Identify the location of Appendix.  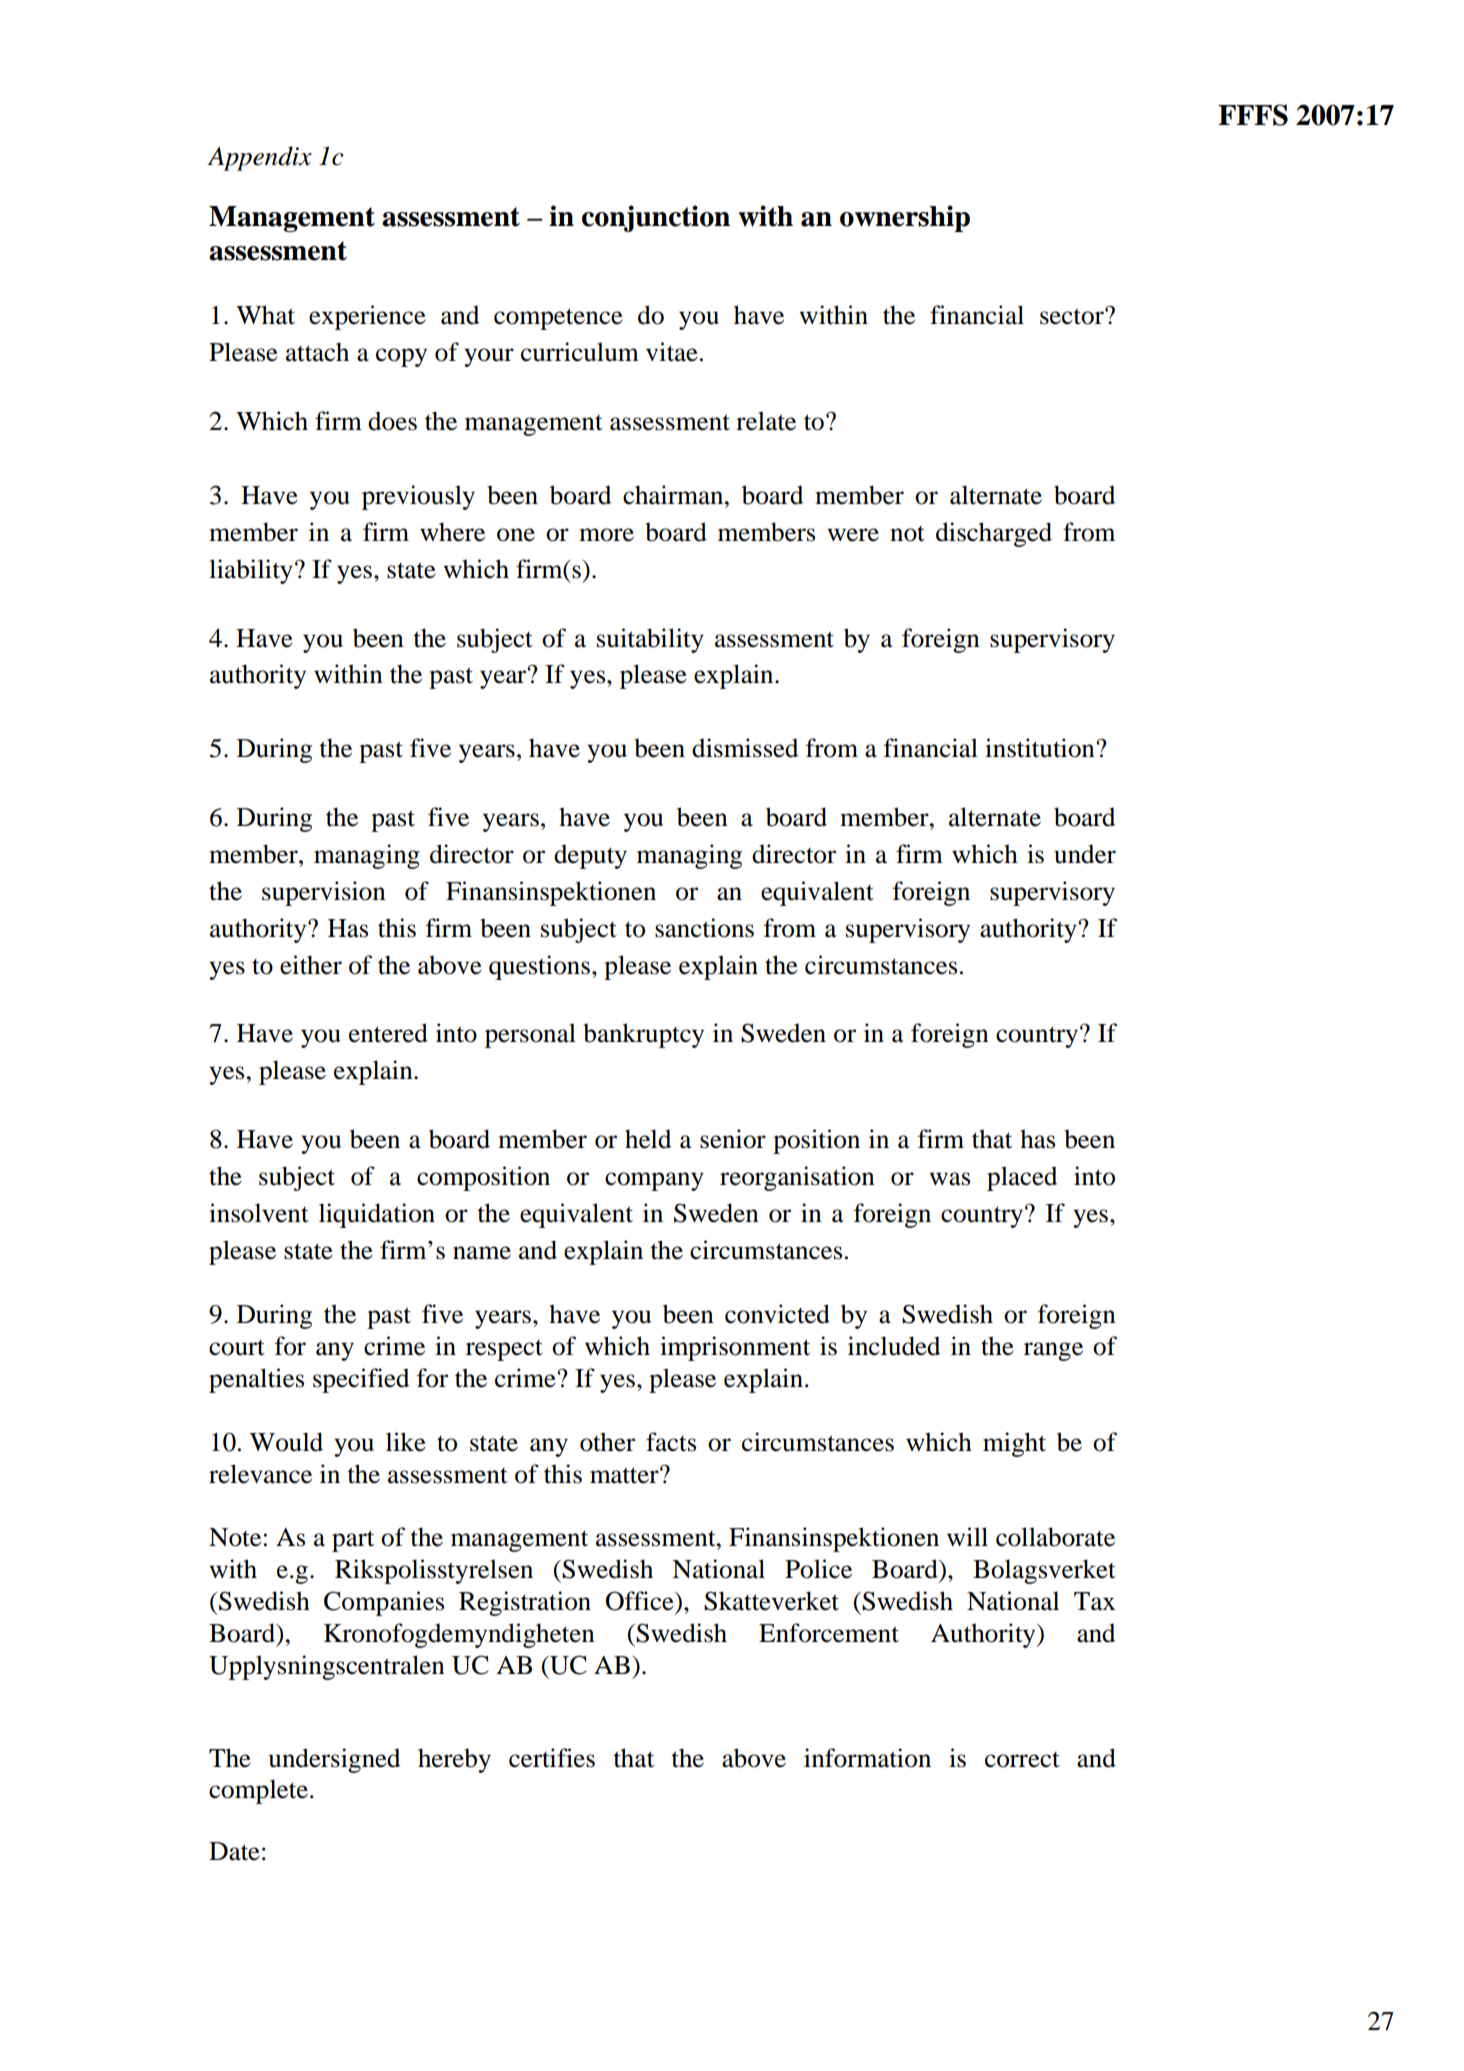
(259, 158).
